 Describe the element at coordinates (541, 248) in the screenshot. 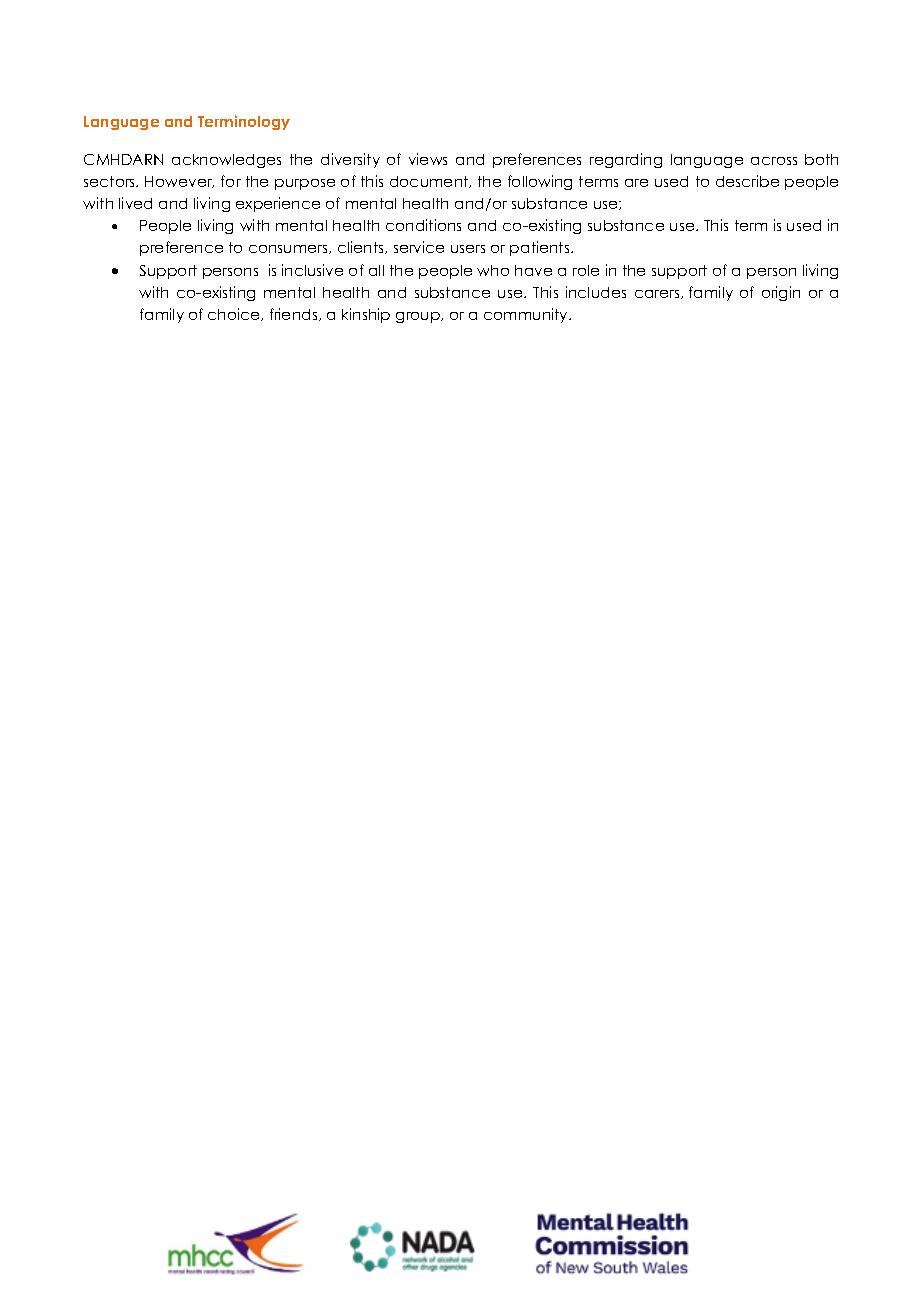

I see `patients` at that location.
